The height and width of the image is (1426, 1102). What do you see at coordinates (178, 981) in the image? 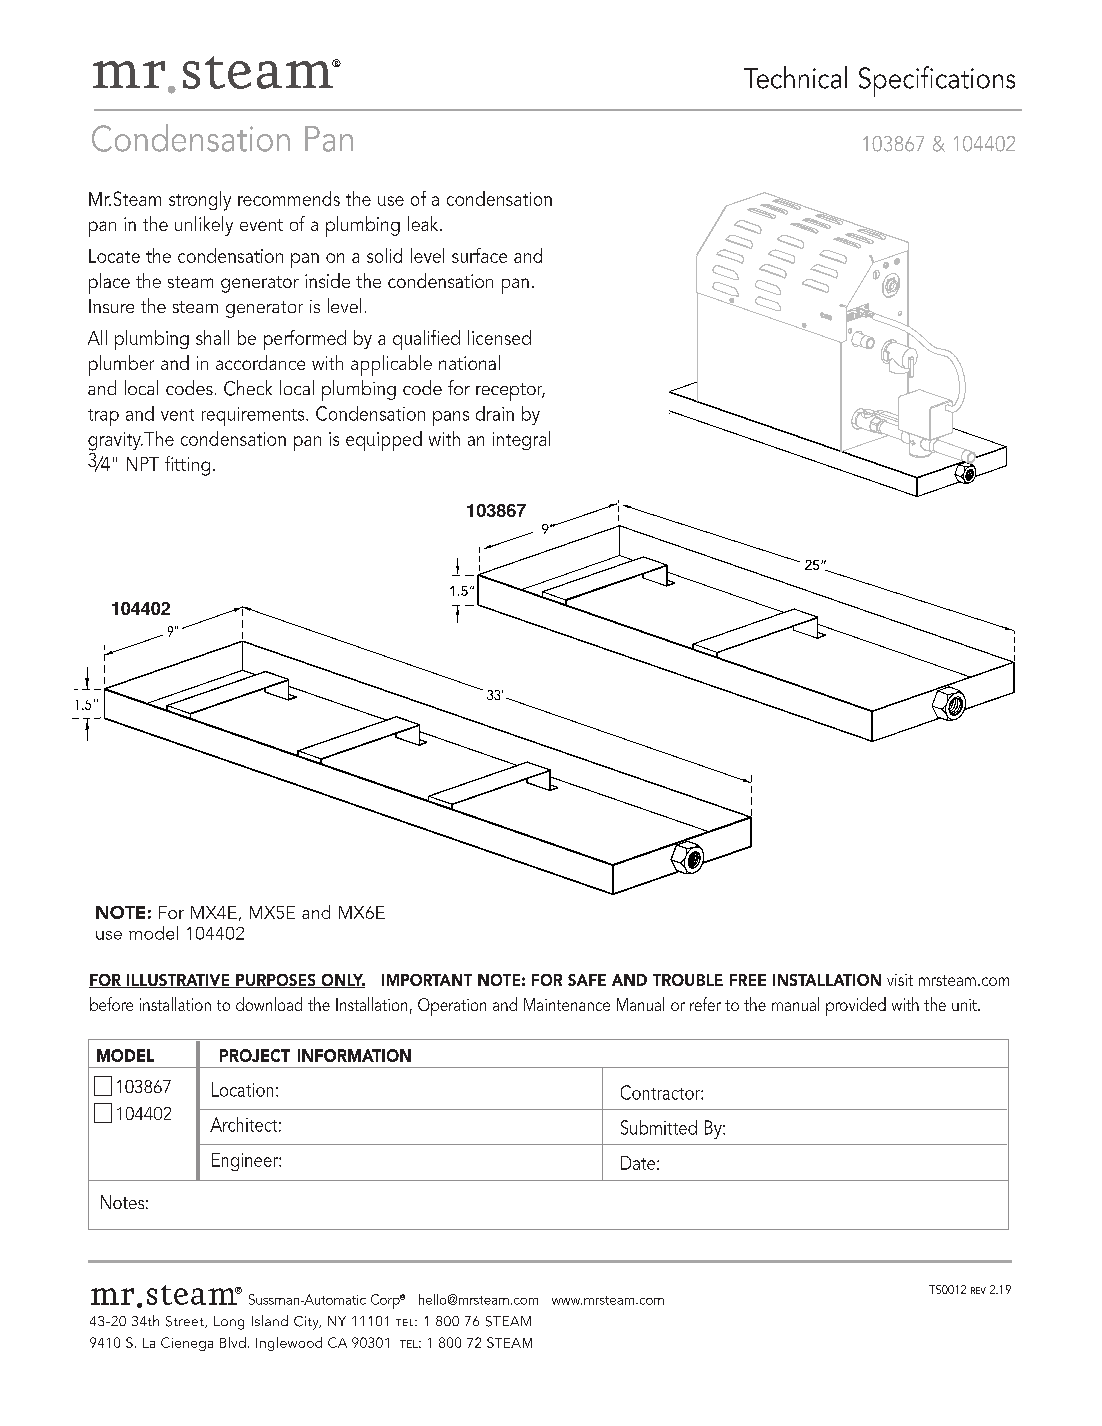
I see `ILLUSTRATIVE` at bounding box center [178, 981].
